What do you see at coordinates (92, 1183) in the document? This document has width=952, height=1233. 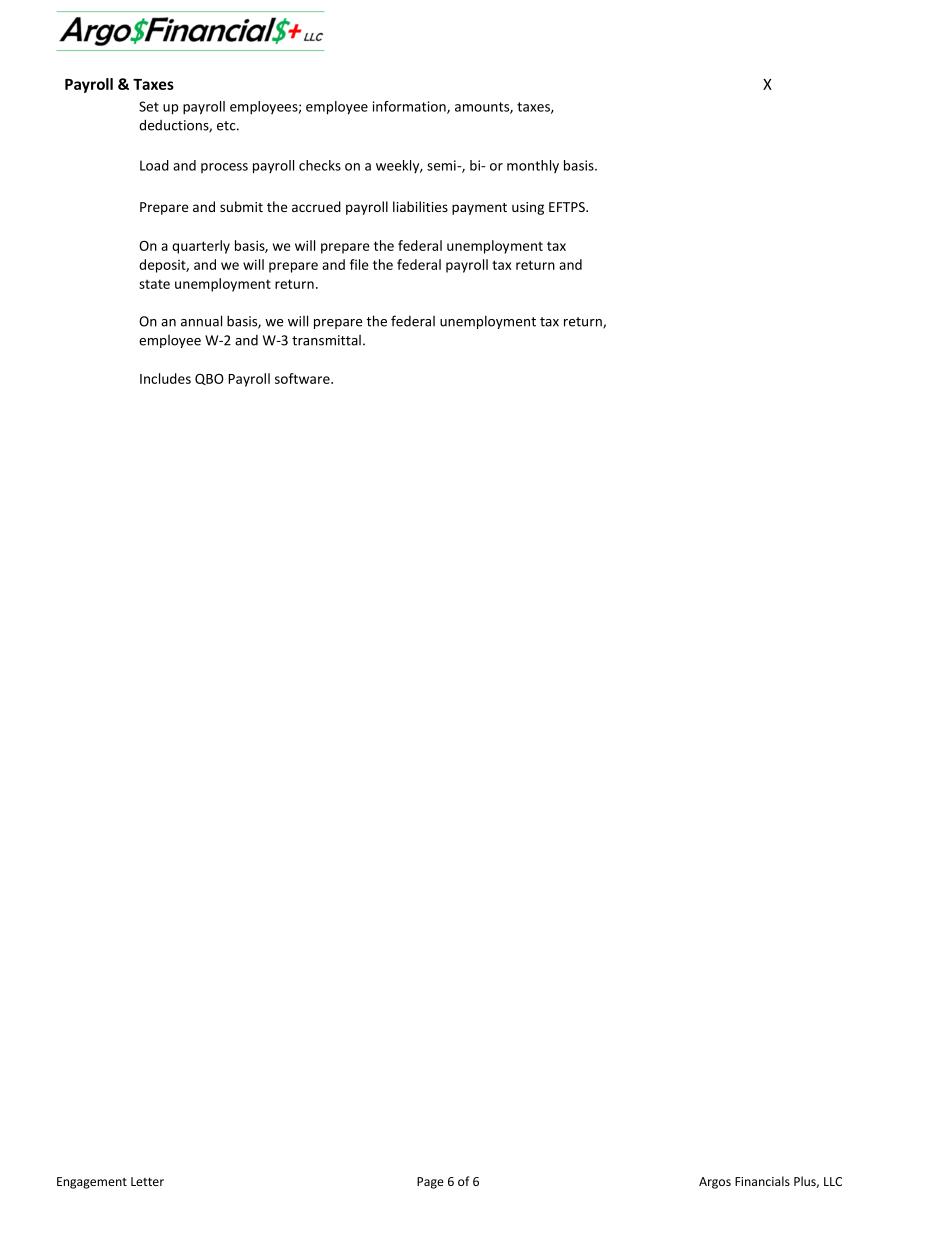 I see `Engagement` at bounding box center [92, 1183].
